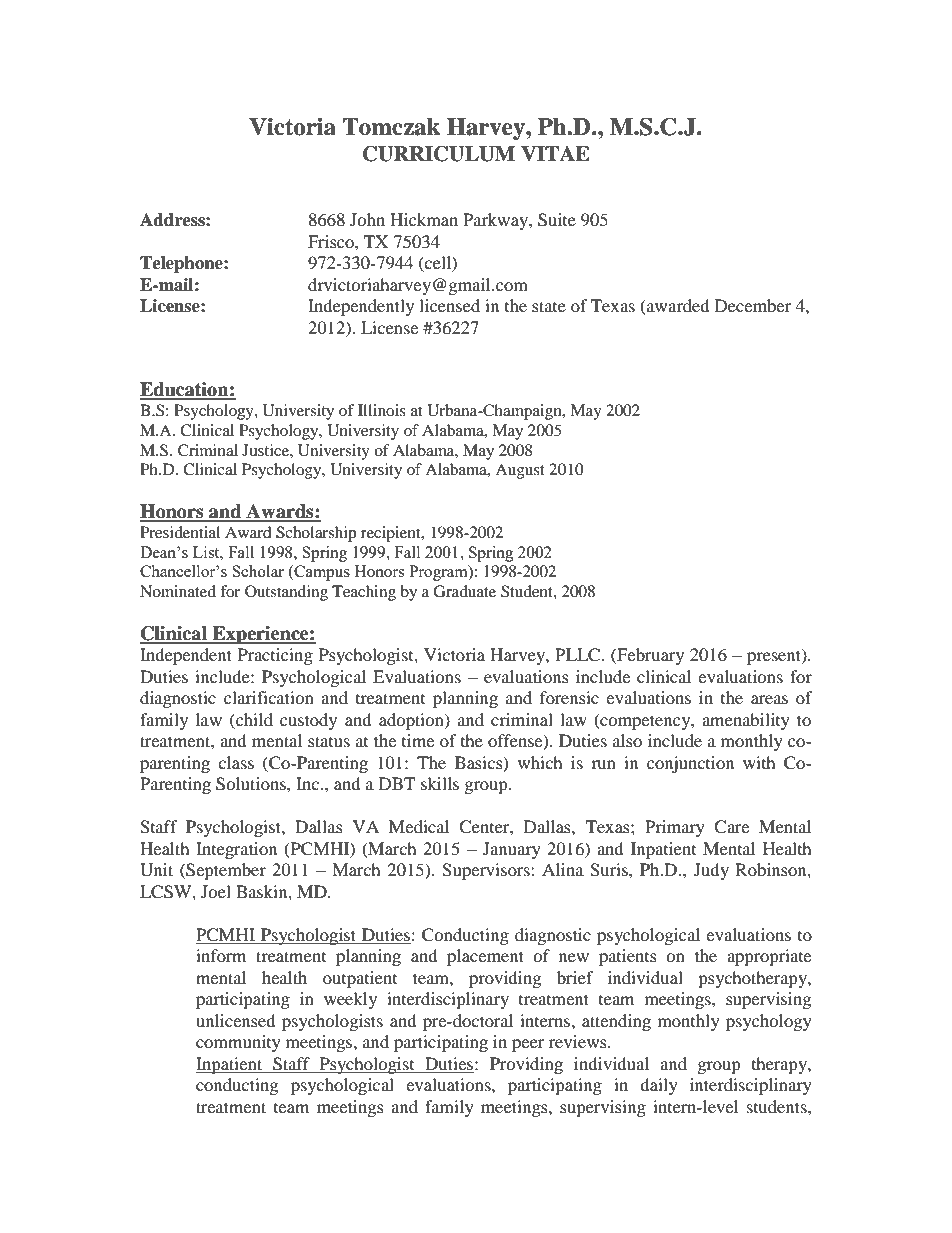  I want to click on February, so click(649, 656).
